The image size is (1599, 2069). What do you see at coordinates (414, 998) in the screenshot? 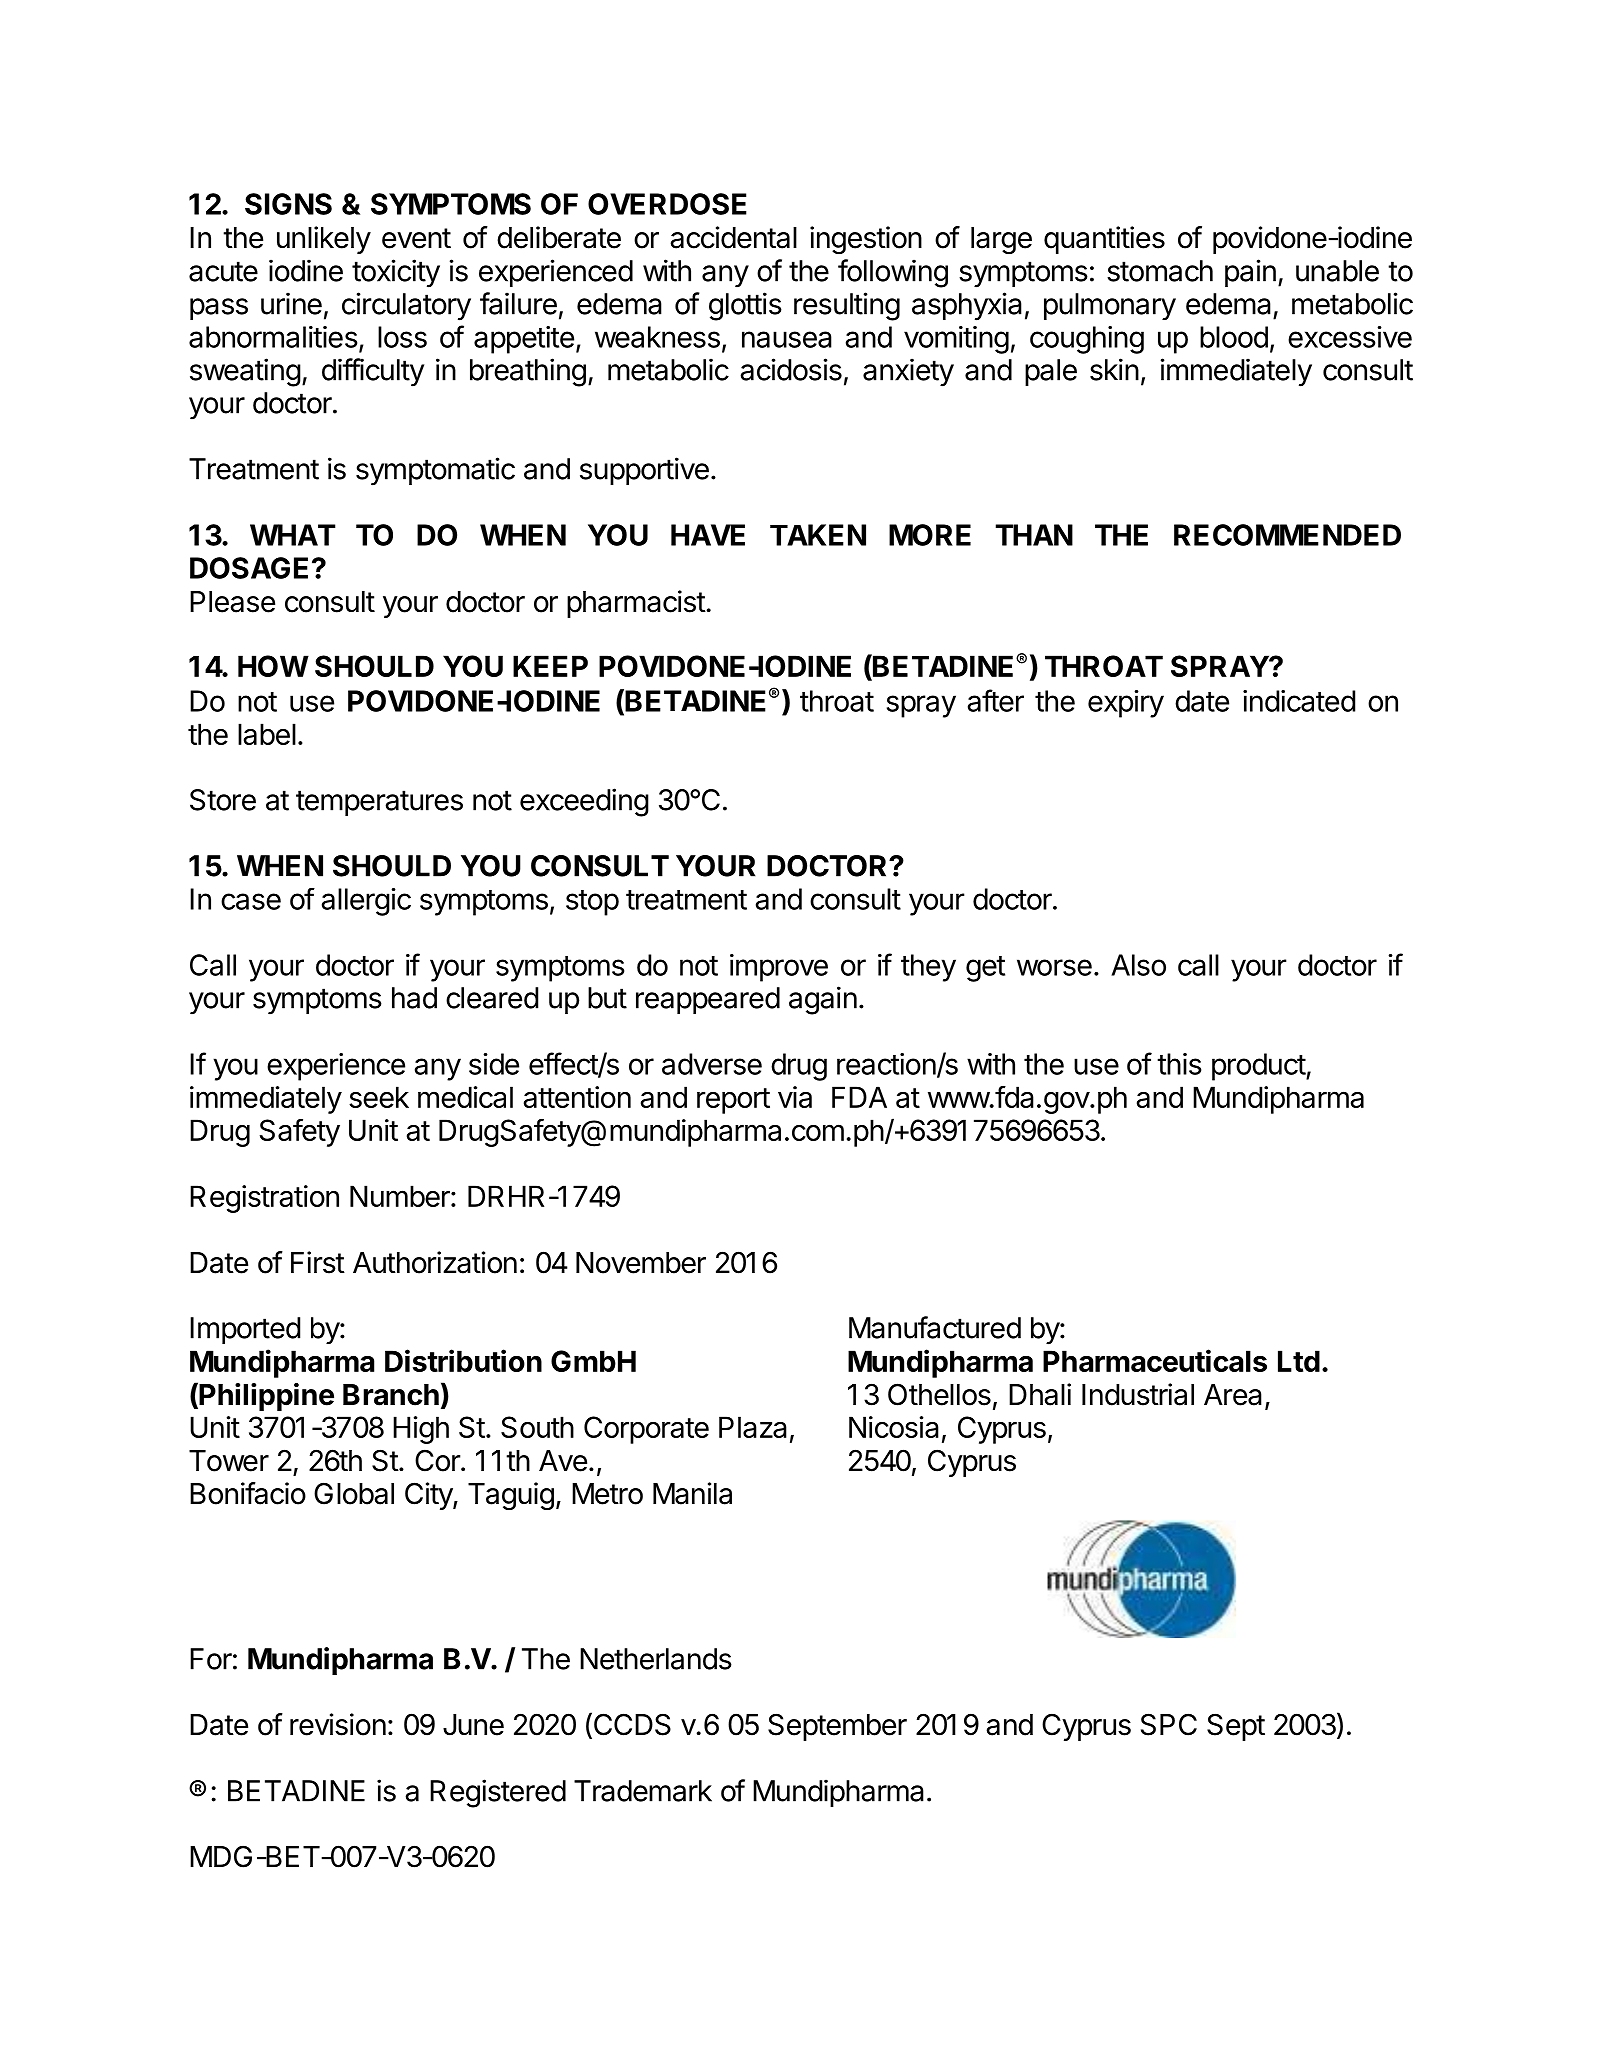
I see `had` at bounding box center [414, 998].
